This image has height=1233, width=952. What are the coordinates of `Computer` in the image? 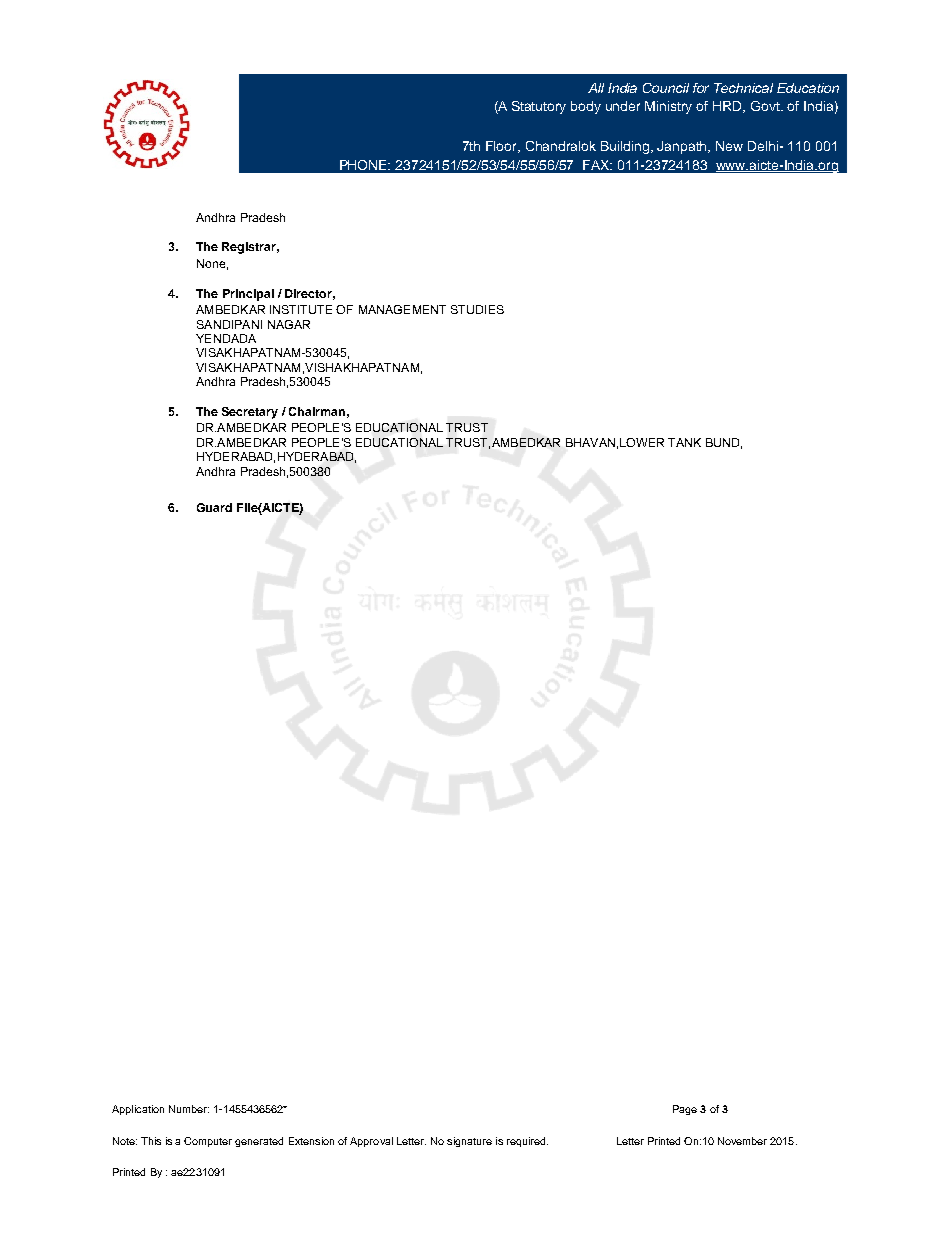 It's located at (208, 1142).
